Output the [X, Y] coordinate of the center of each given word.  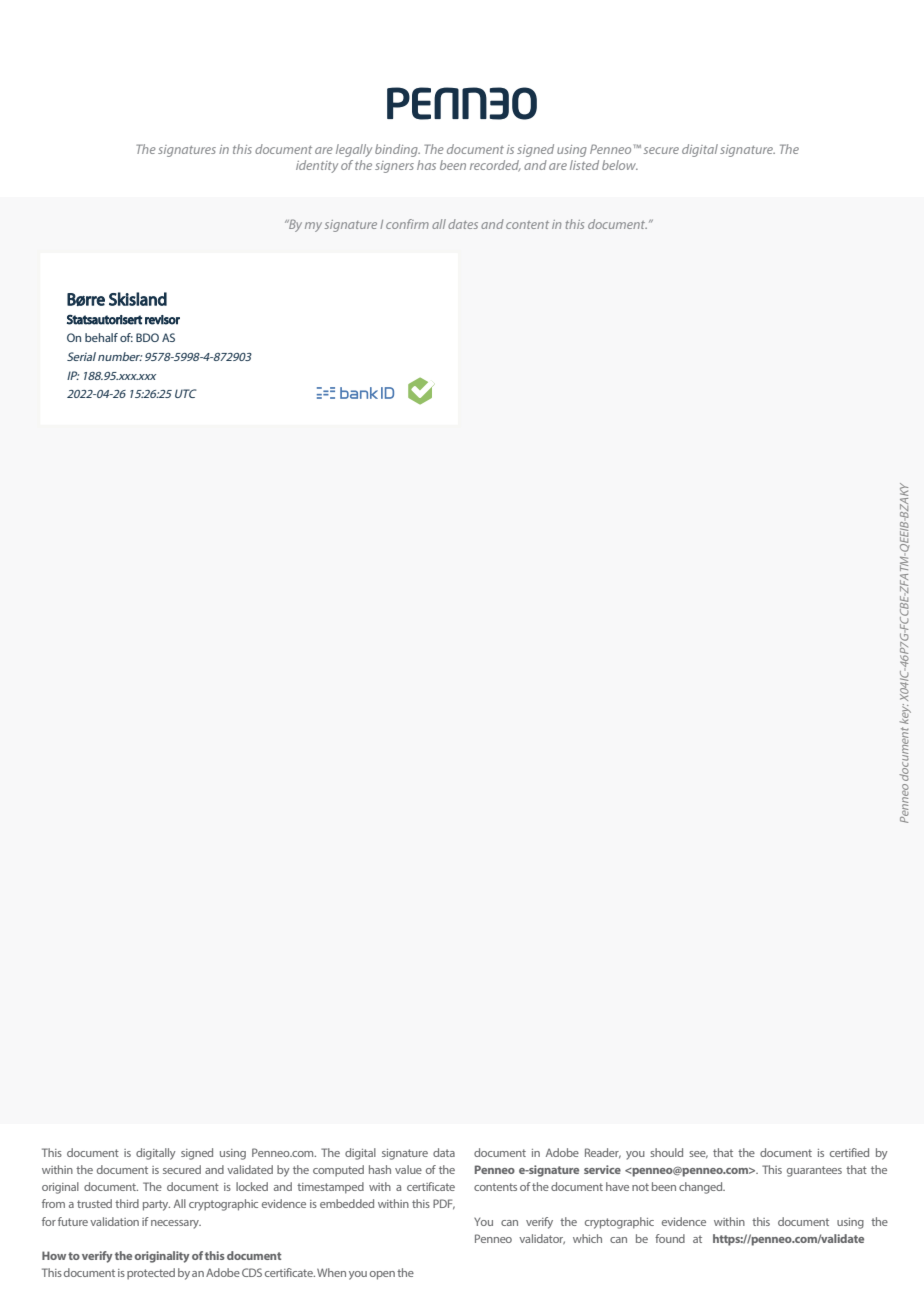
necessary [176, 1224]
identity [317, 166]
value [408, 1169]
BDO [147, 337]
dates [463, 224]
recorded [495, 166]
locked [252, 1186]
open [382, 1275]
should [666, 1152]
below [620, 165]
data [444, 1152]
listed [584, 165]
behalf [101, 337]
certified [849, 1152]
